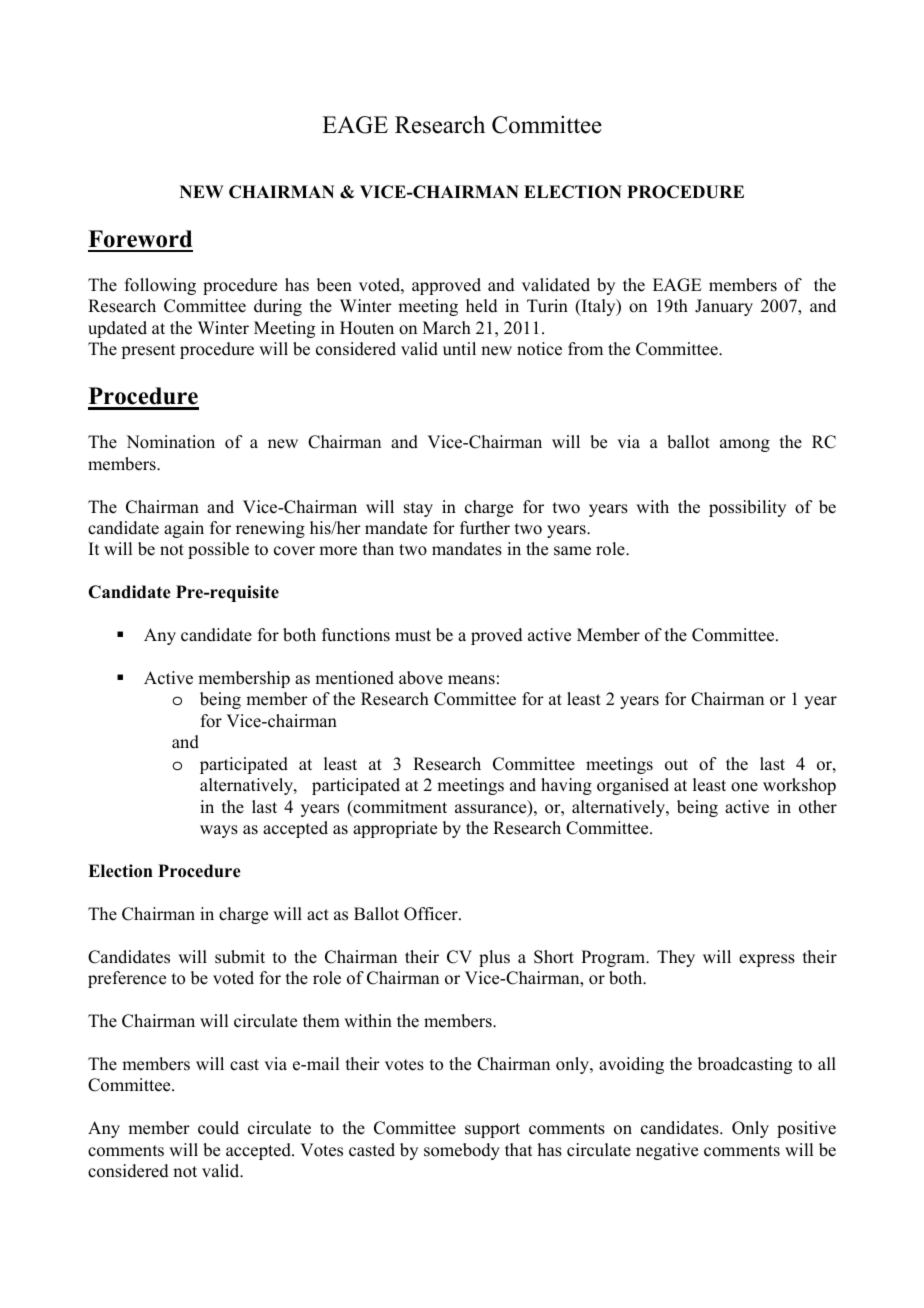  I want to click on means, so click(471, 680).
